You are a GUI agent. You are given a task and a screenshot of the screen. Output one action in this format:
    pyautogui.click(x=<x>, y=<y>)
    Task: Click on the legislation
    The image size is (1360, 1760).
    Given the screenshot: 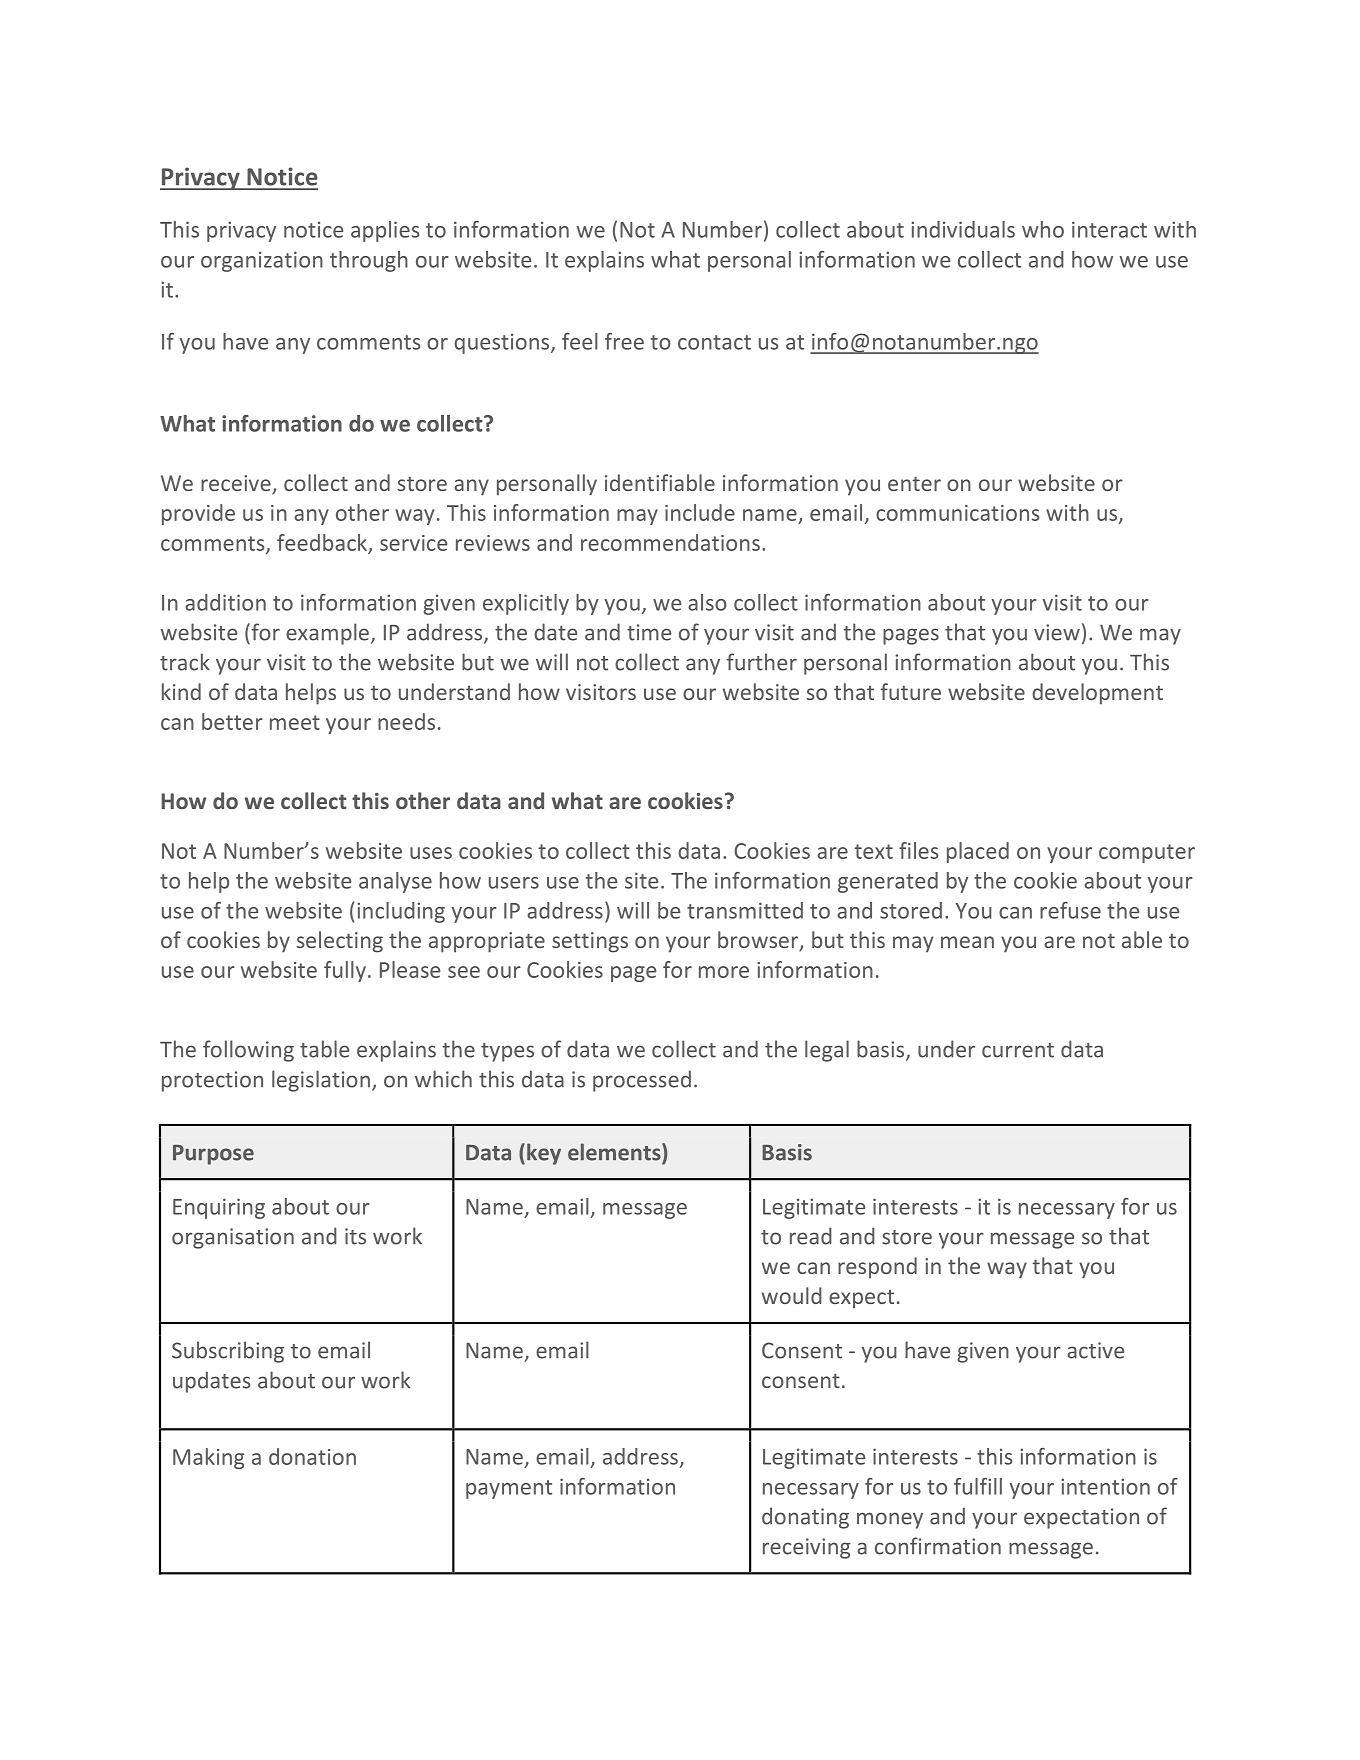 What is the action you would take?
    pyautogui.click(x=321, y=1081)
